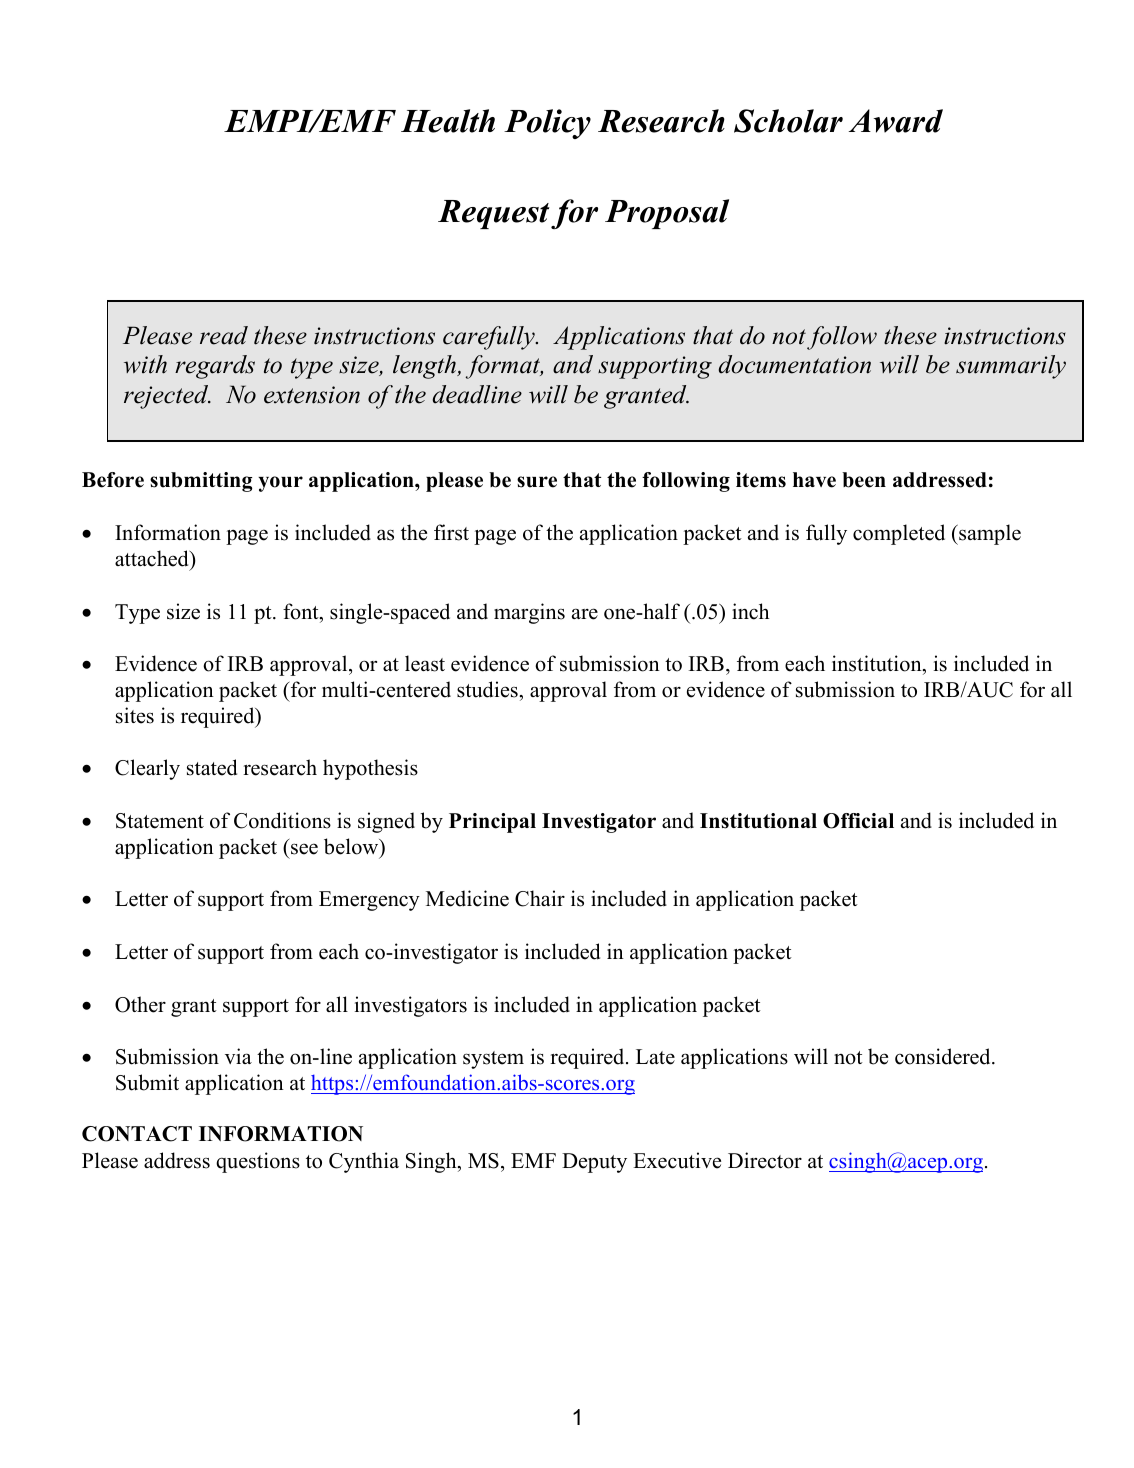  What do you see at coordinates (426, 367) in the screenshot?
I see `length` at bounding box center [426, 367].
